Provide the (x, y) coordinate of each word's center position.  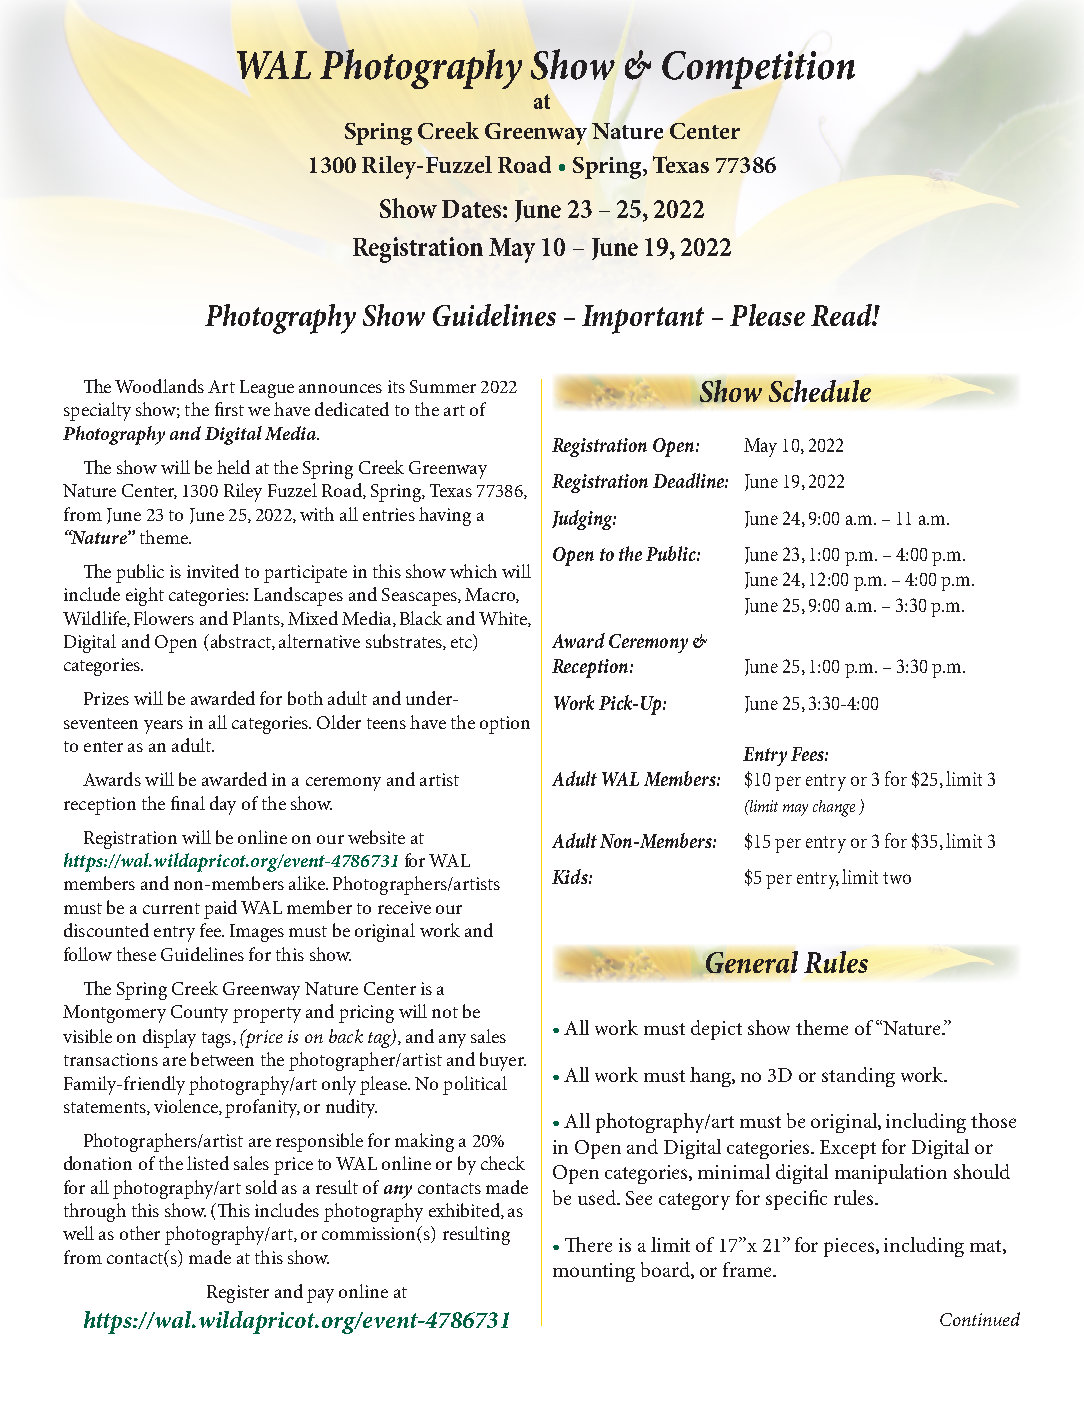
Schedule (820, 391)
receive (404, 907)
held (233, 467)
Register (238, 1294)
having (445, 516)
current (171, 908)
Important (643, 319)
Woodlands (159, 386)
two (897, 878)
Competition (758, 70)
